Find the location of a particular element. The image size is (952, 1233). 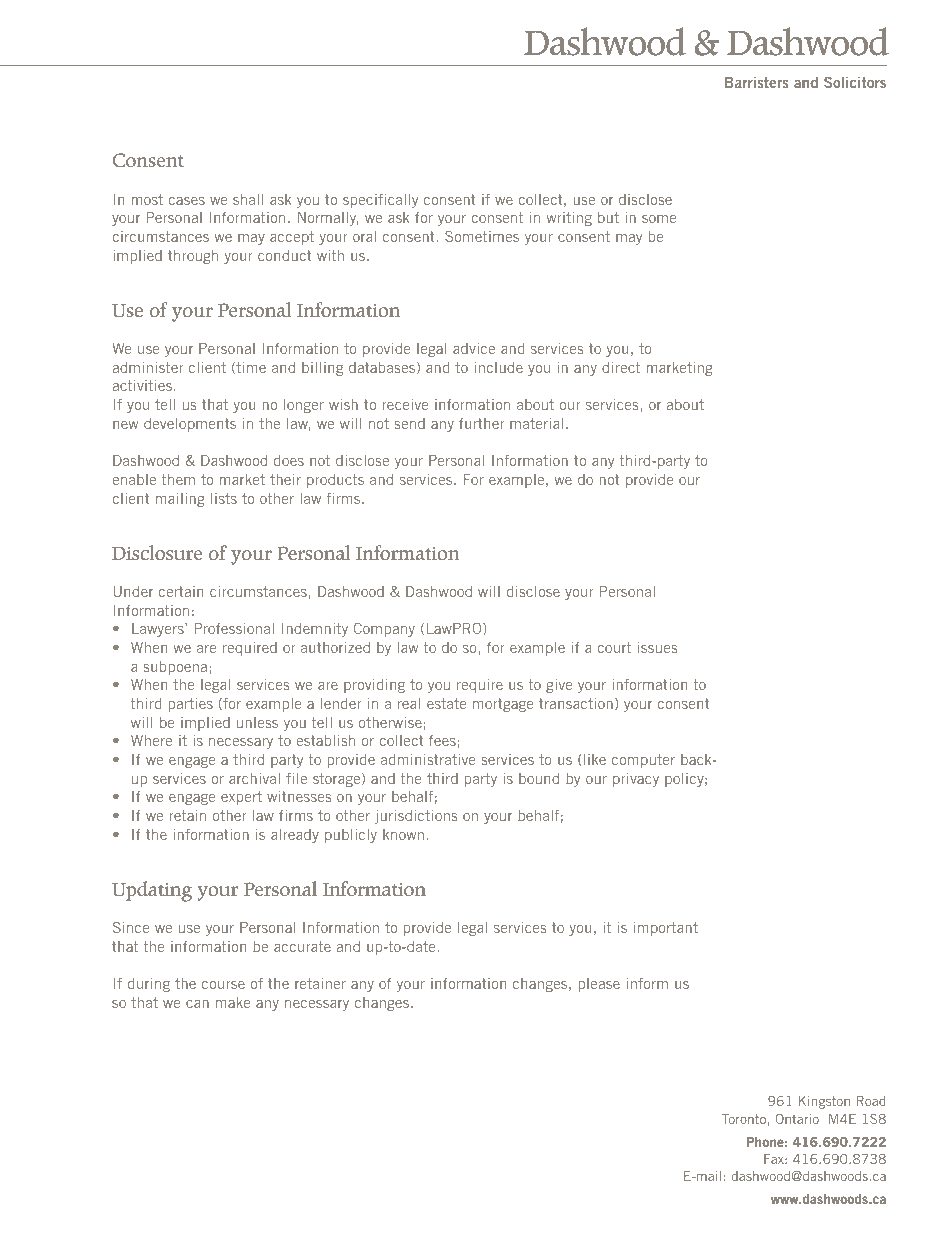

can is located at coordinates (197, 1004).
